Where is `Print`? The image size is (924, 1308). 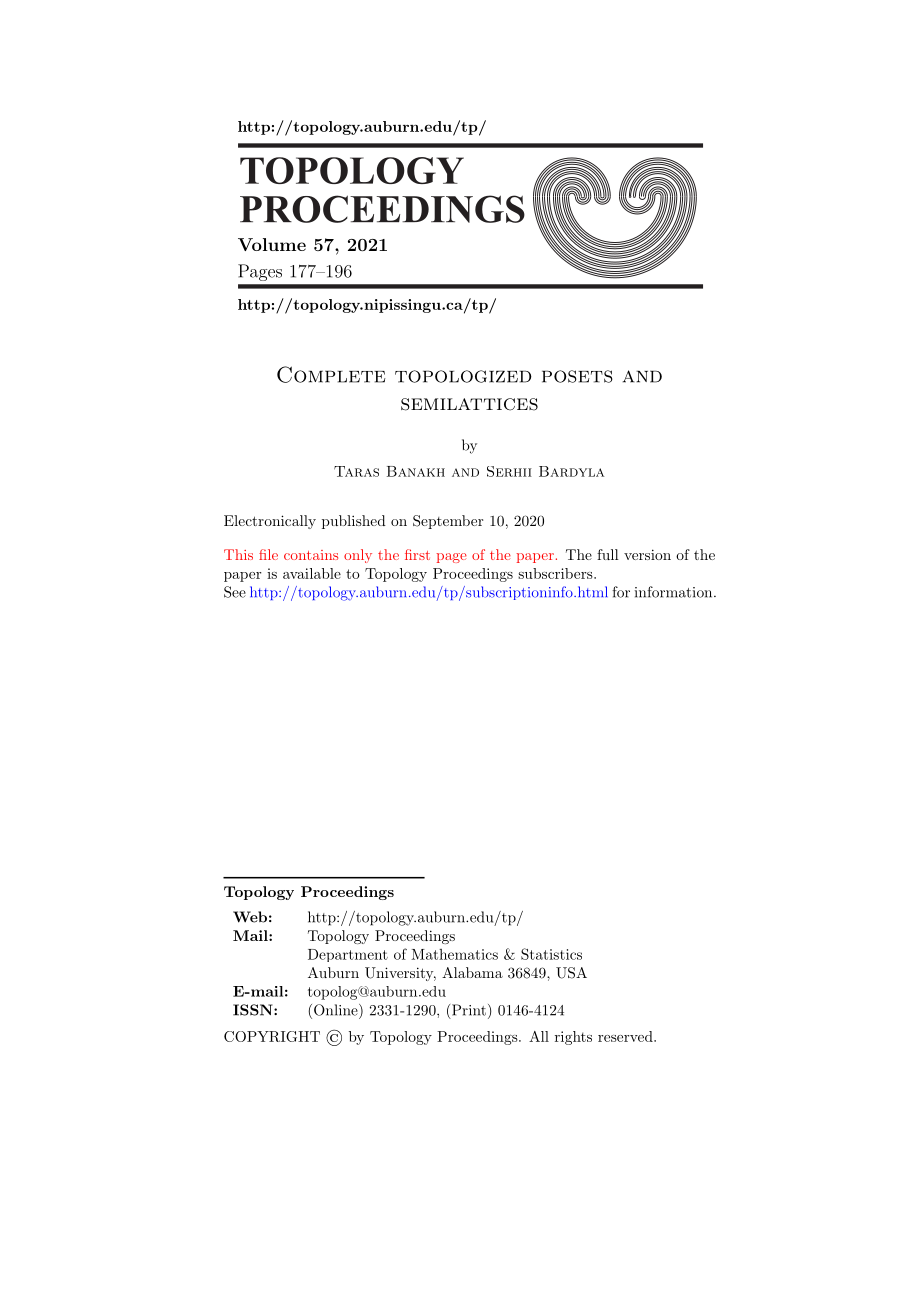
Print is located at coordinates (469, 1010).
